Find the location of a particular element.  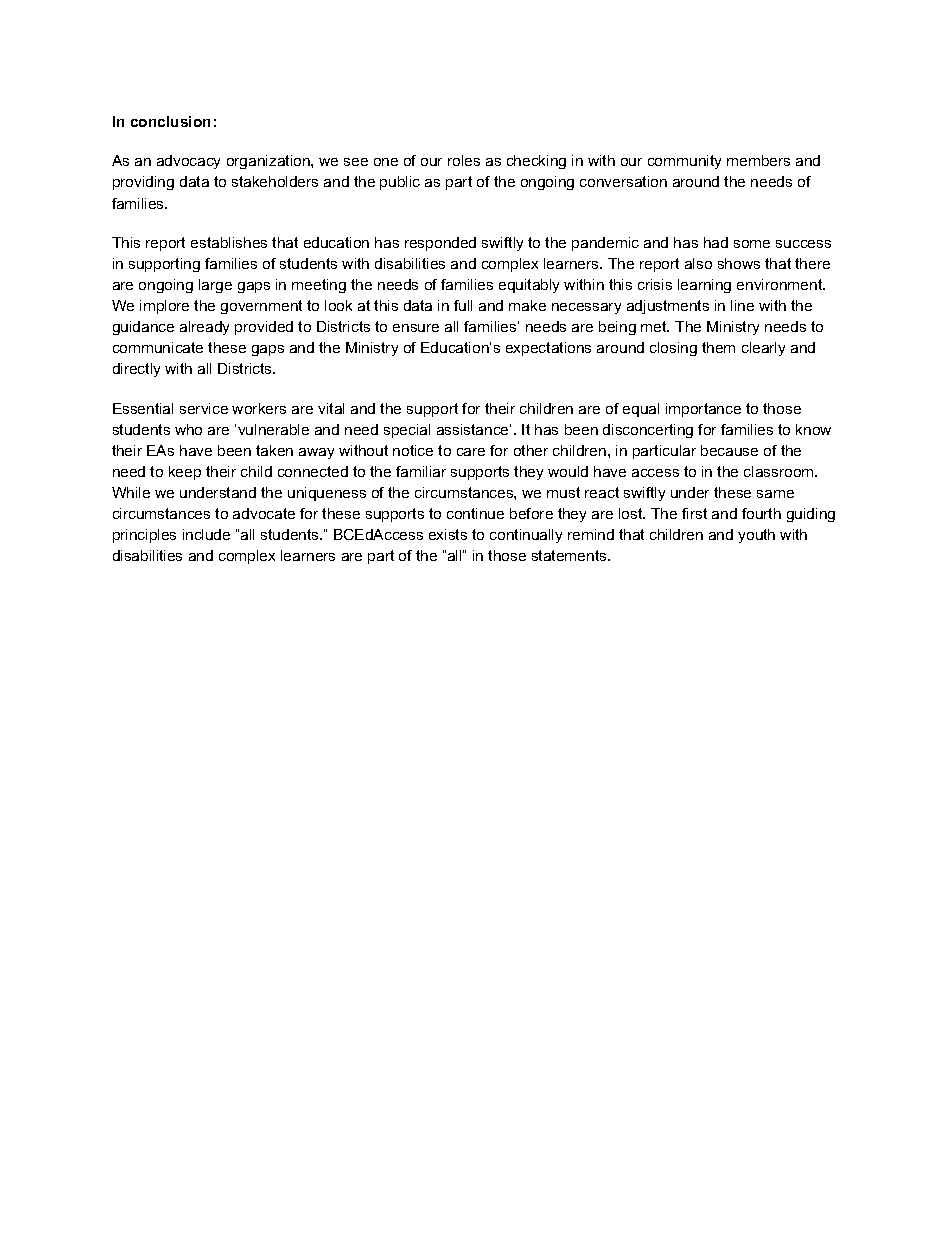

equitably is located at coordinates (529, 286).
